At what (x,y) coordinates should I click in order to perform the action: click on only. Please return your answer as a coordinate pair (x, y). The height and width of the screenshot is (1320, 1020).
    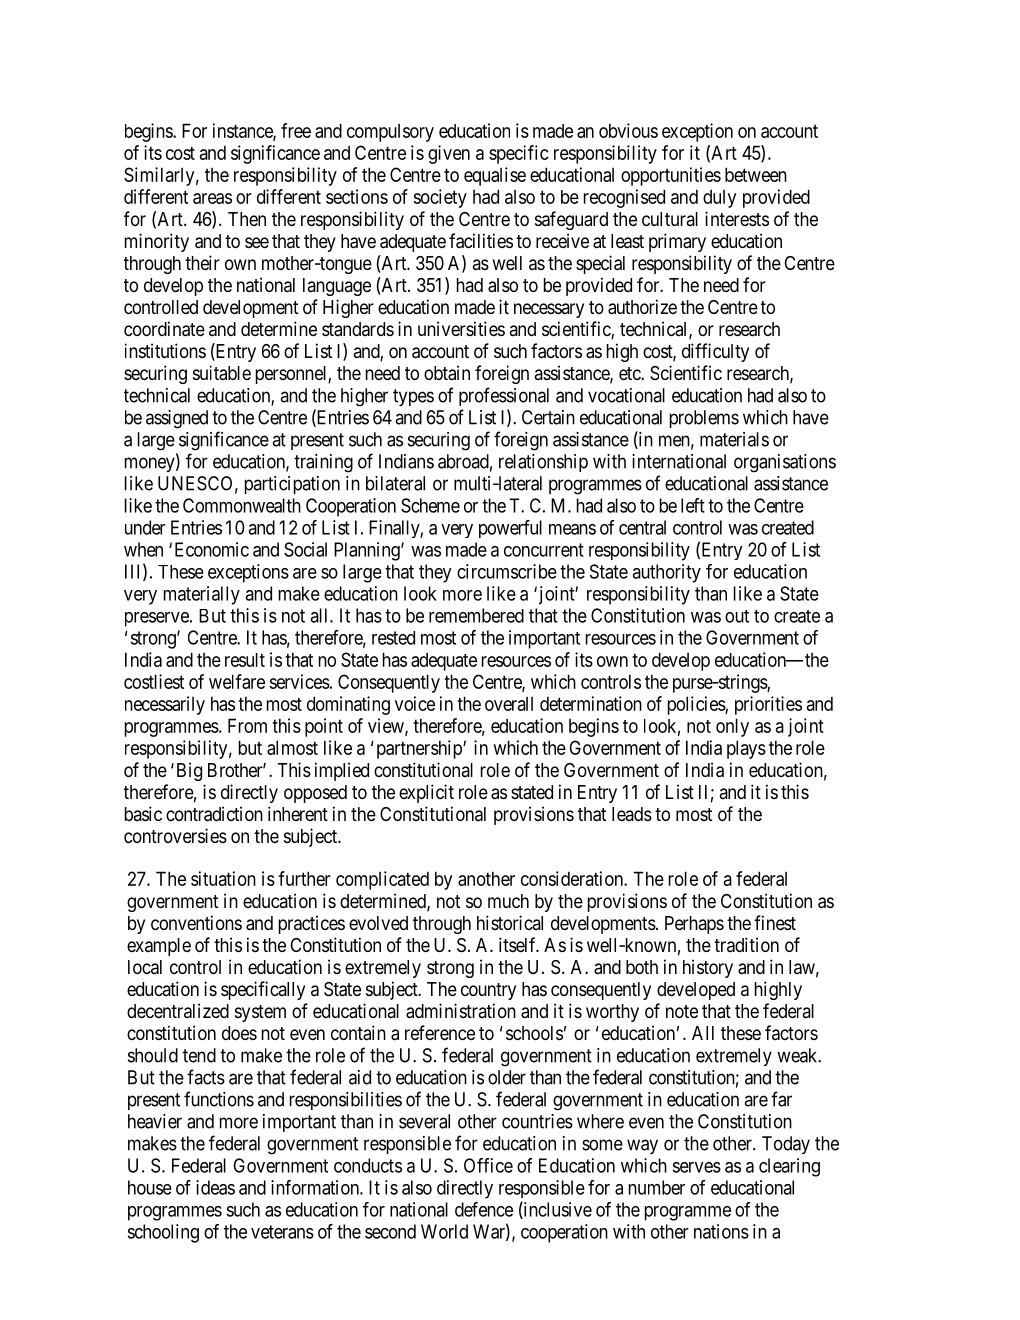
    Looking at the image, I should click on (732, 727).
